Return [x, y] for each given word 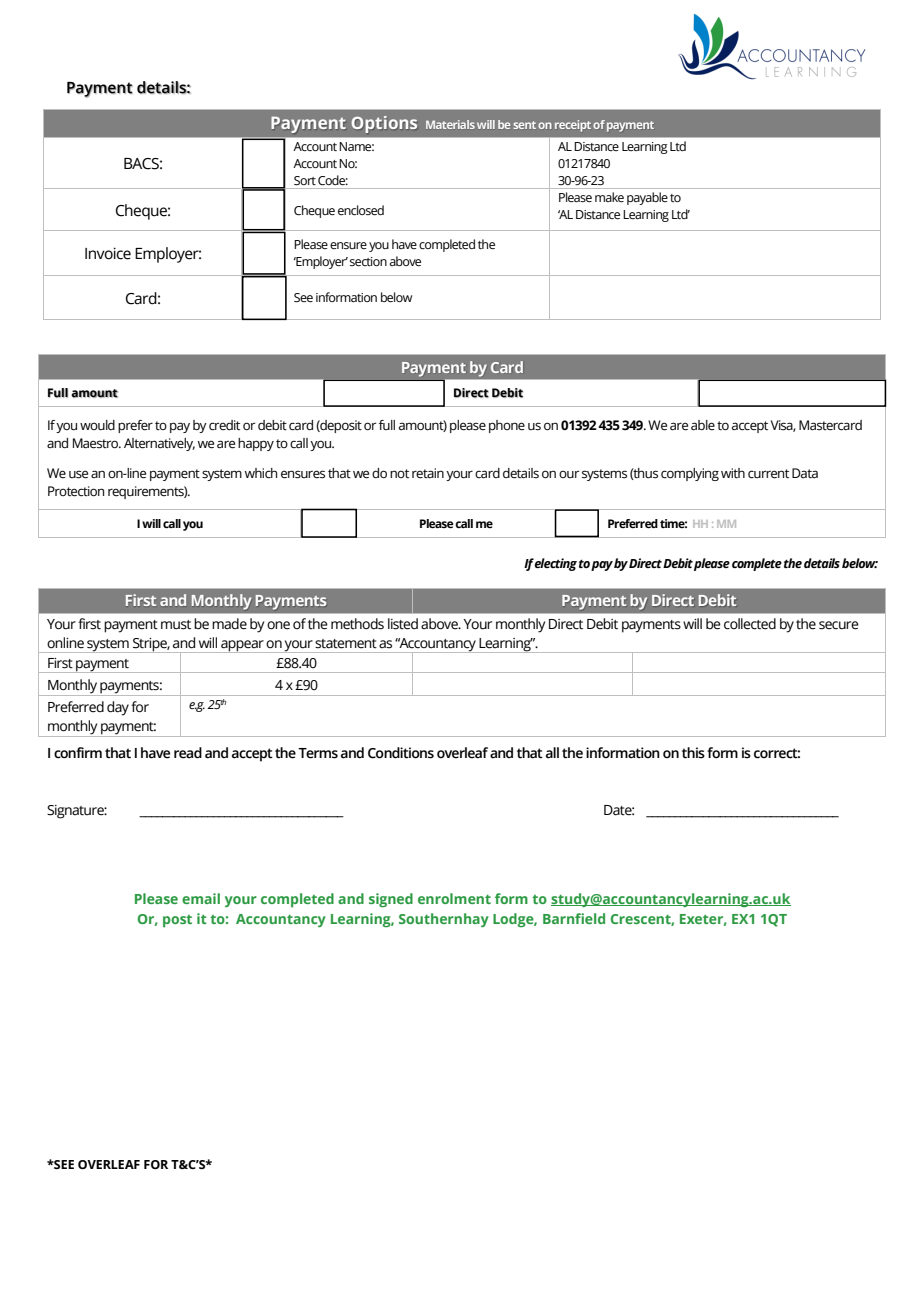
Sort [305, 181]
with [733, 473]
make [609, 197]
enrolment [454, 898]
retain [428, 473]
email [201, 898]
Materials [450, 124]
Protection [76, 491]
